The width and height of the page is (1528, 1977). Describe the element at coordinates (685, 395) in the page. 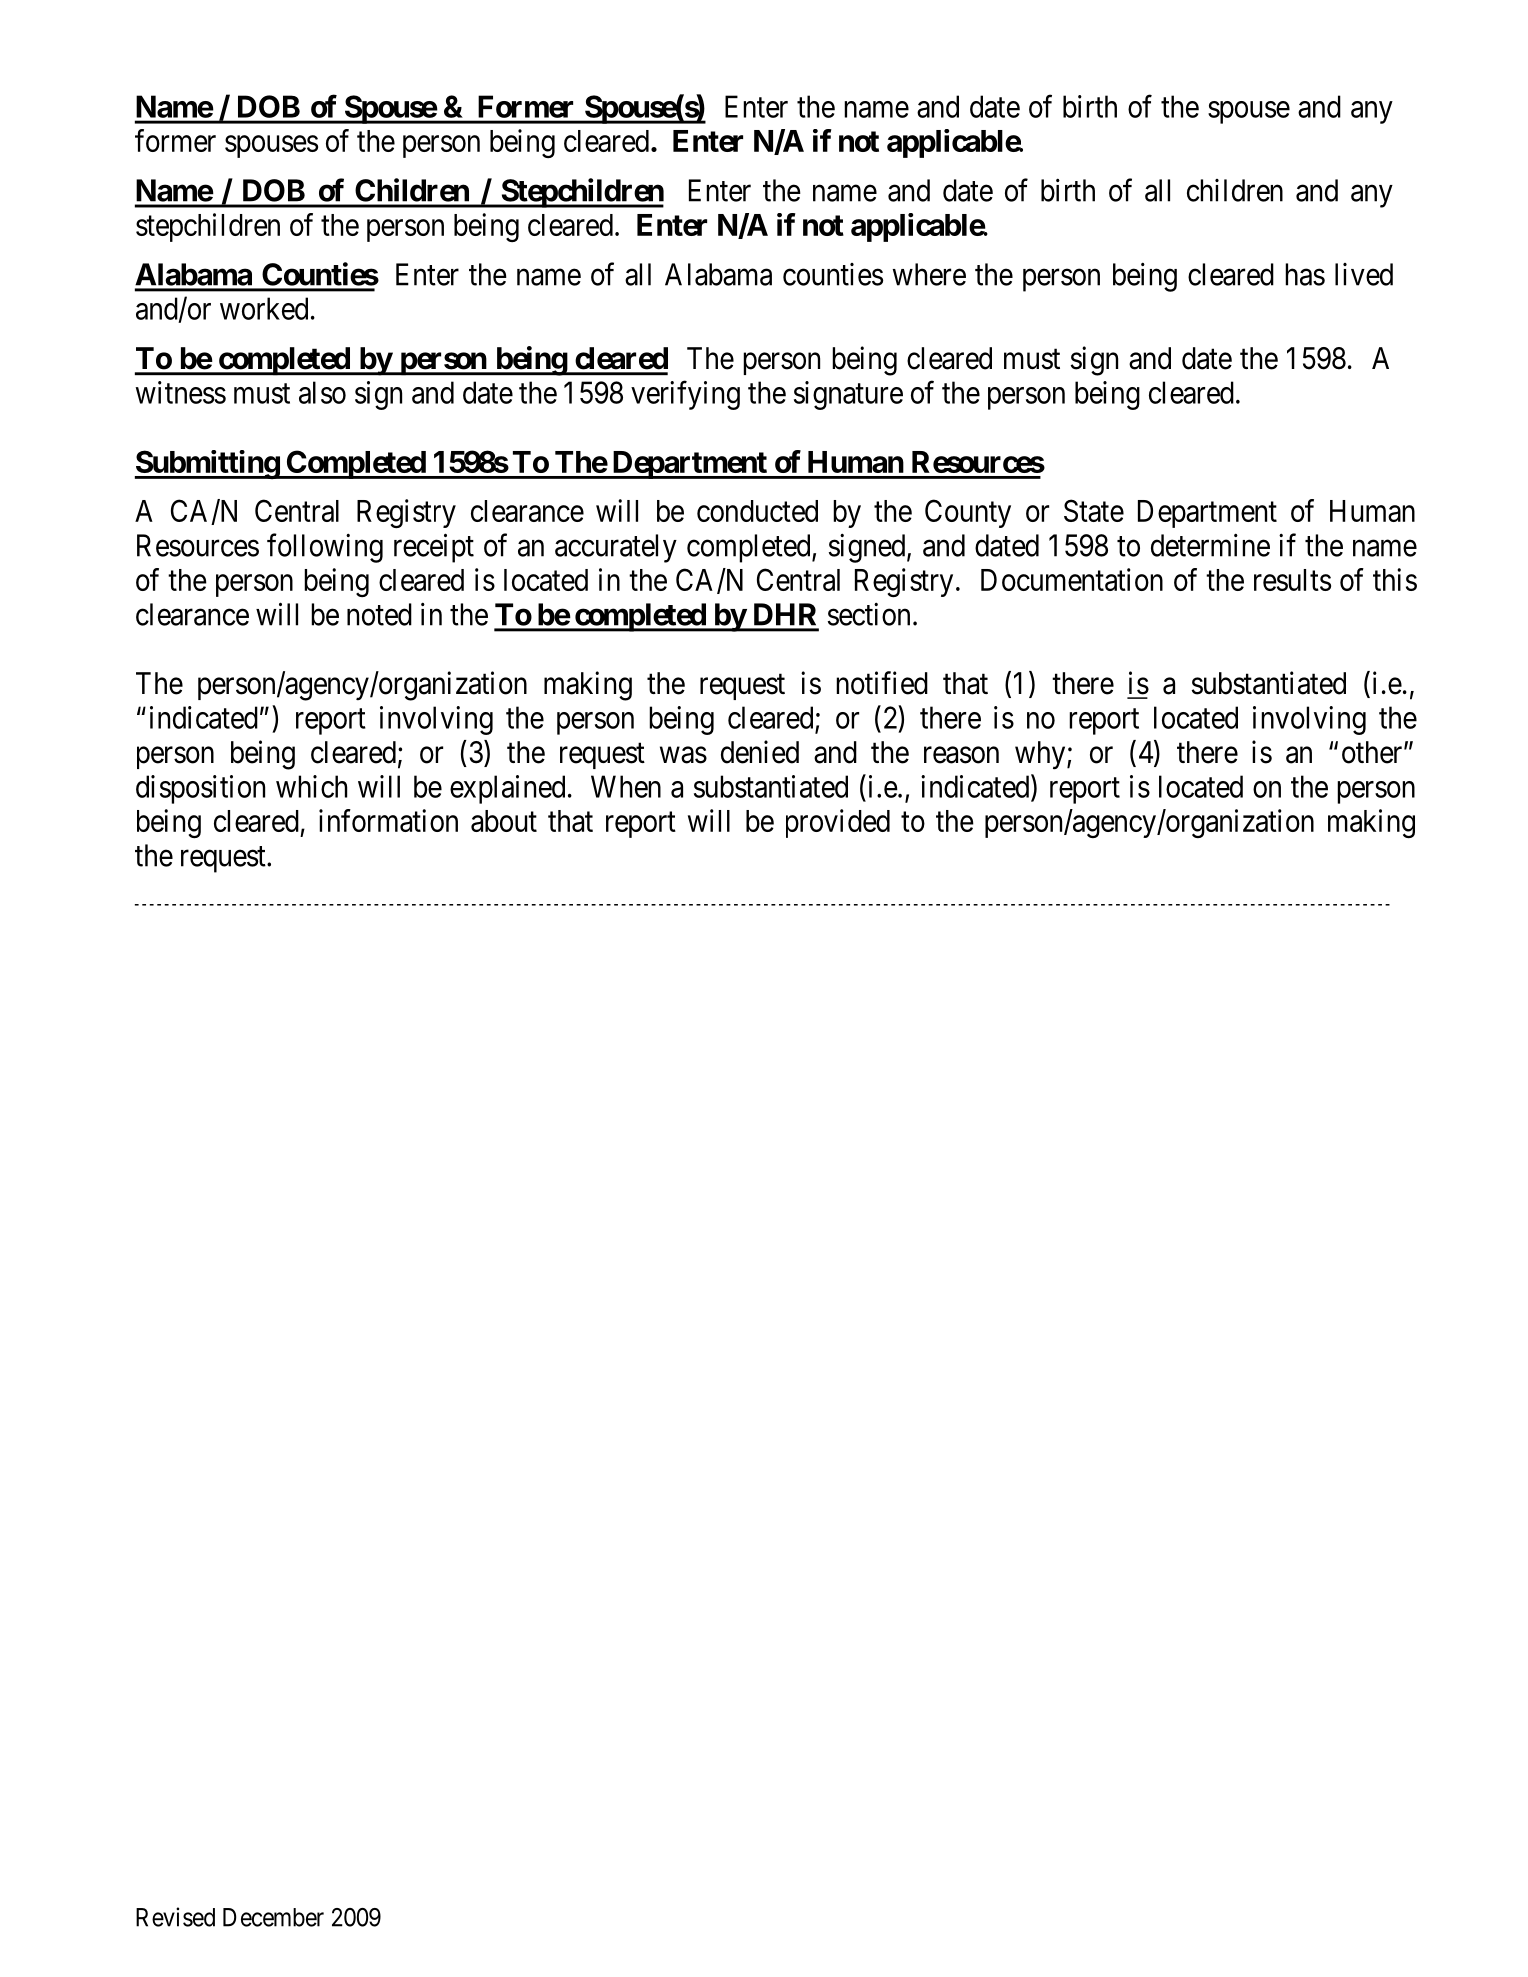

I see `verifying` at that location.
